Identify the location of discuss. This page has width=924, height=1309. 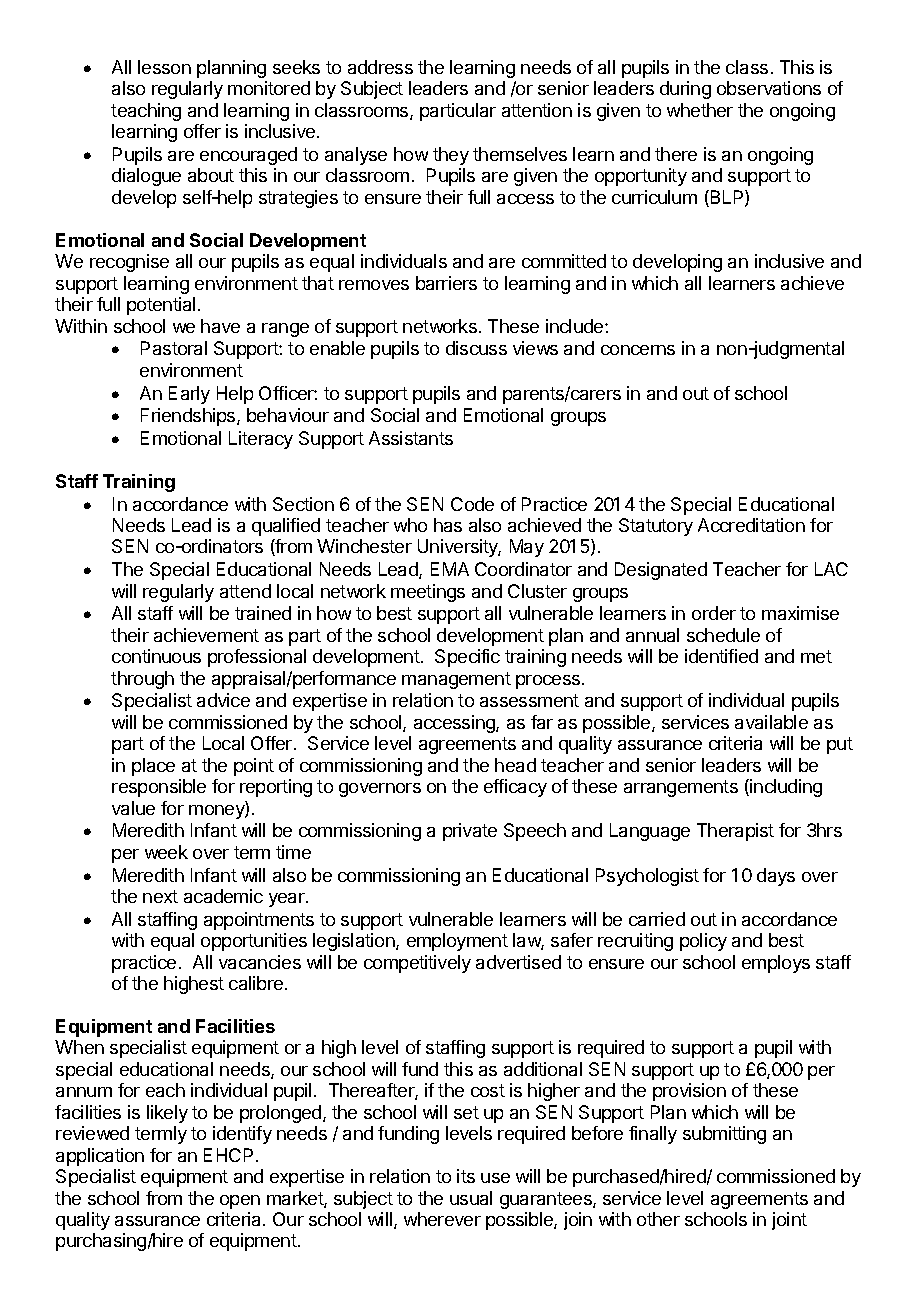
(476, 348).
